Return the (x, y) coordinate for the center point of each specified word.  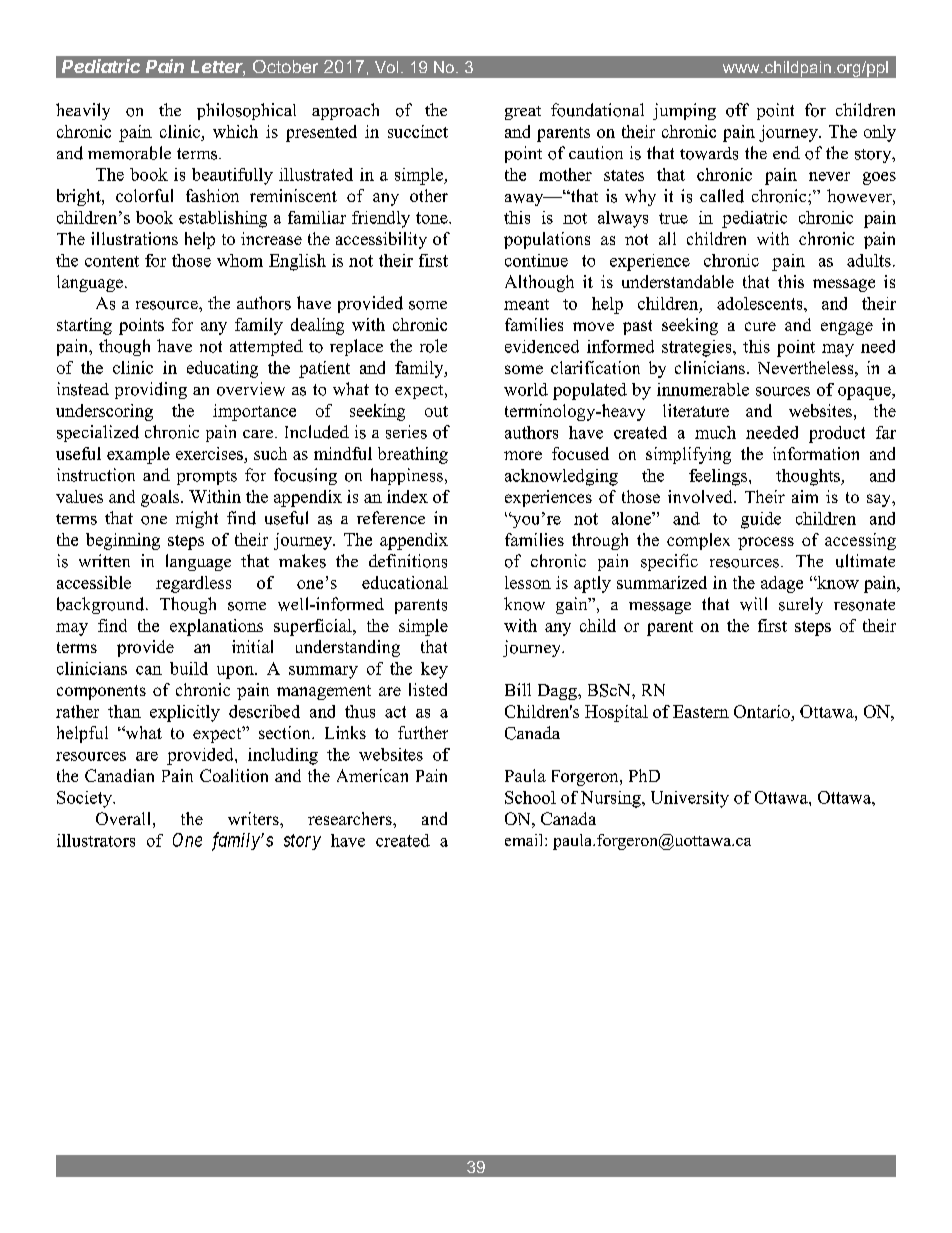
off (737, 110)
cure (760, 326)
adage (782, 584)
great (523, 113)
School (530, 797)
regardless (193, 584)
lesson (528, 582)
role (433, 346)
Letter (218, 68)
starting (84, 326)
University (690, 799)
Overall (123, 818)
